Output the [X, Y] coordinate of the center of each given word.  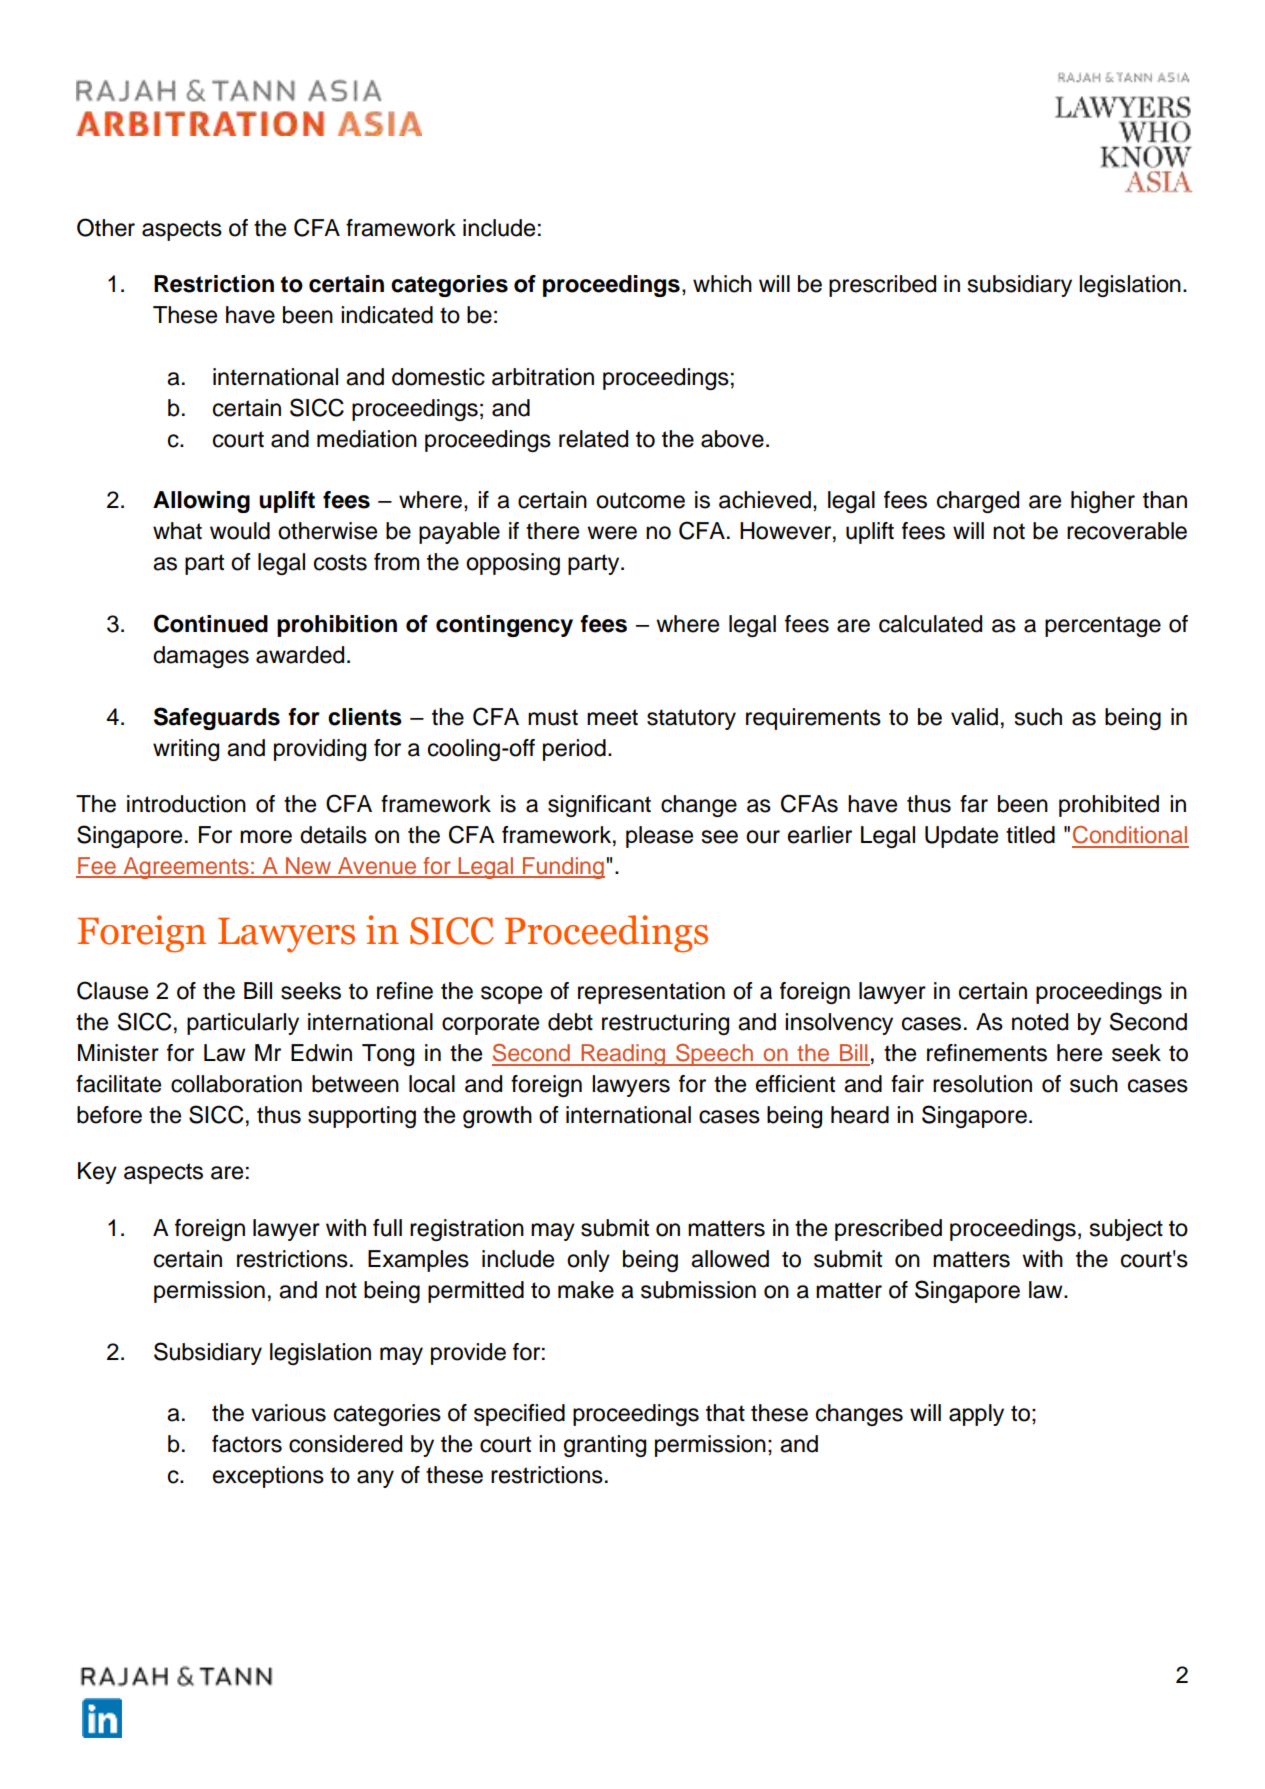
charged [978, 502]
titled [1030, 835]
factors [247, 1444]
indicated [387, 315]
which [722, 284]
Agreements [186, 868]
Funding [563, 868]
